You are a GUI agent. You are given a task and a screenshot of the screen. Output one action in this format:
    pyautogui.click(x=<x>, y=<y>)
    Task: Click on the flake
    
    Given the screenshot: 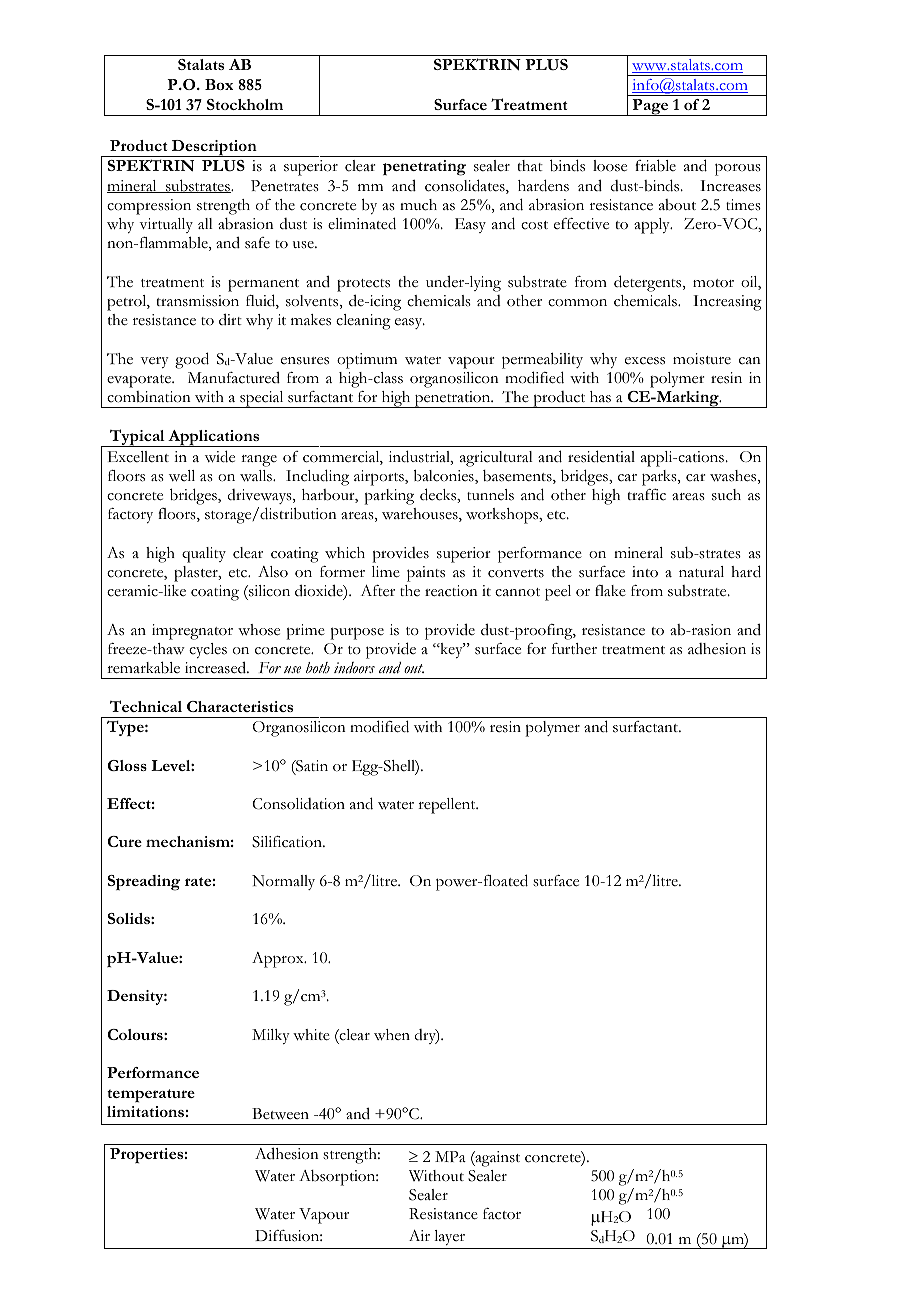 What is the action you would take?
    pyautogui.click(x=610, y=591)
